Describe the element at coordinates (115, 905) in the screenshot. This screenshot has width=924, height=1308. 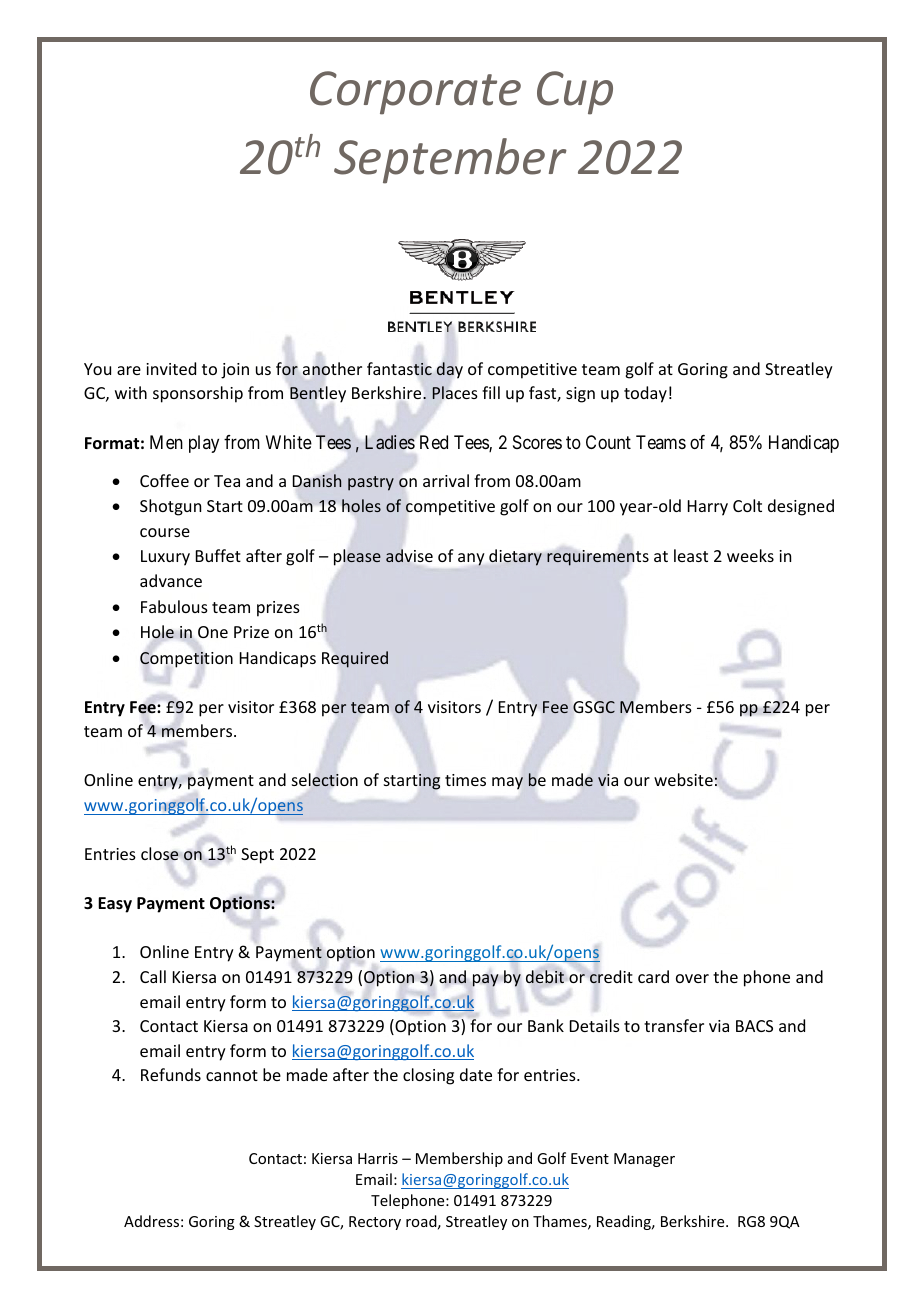
I see `Easy` at that location.
